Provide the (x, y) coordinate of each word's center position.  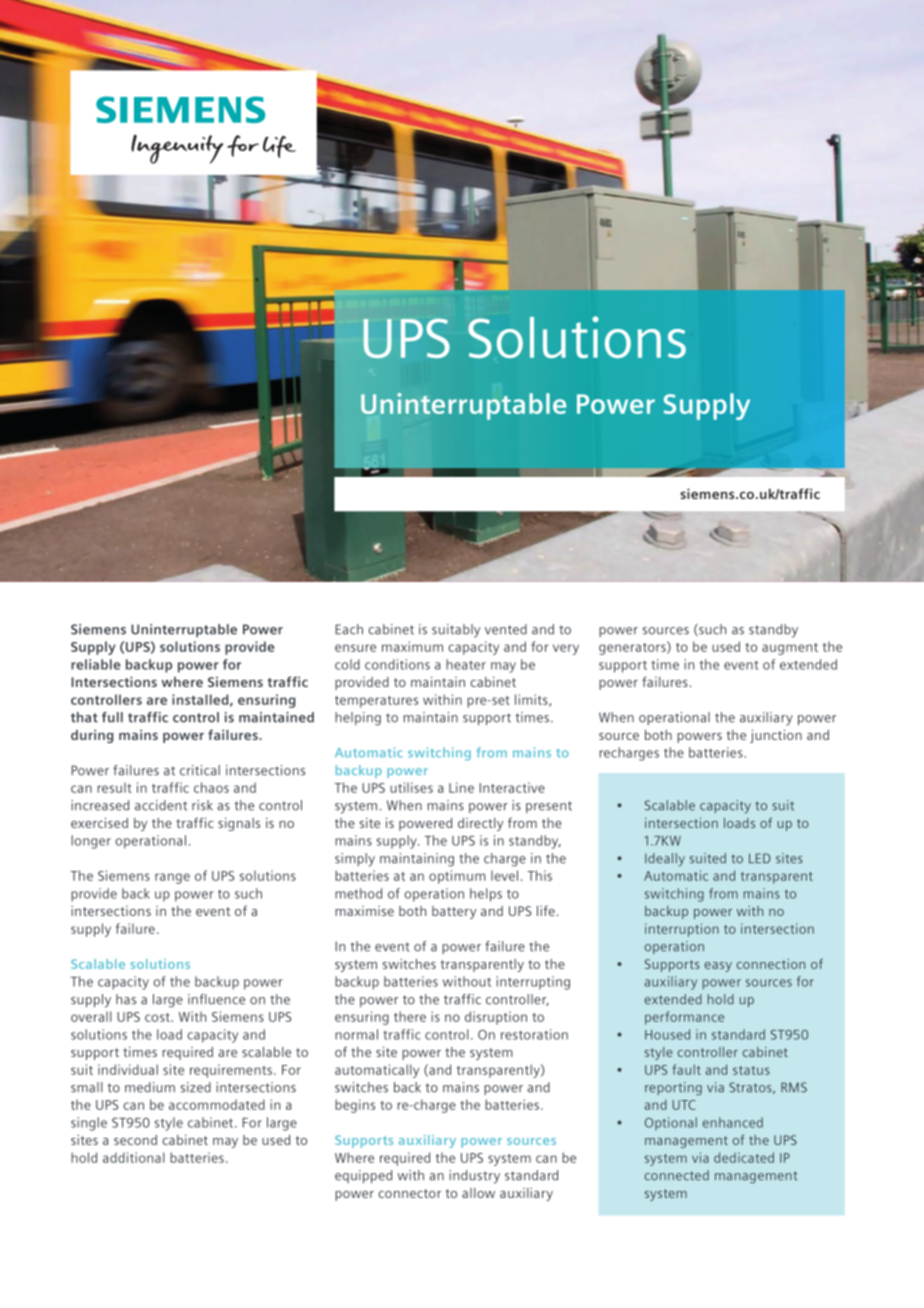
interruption (682, 930)
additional (134, 1157)
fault (687, 1069)
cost (158, 1017)
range (172, 878)
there (410, 1016)
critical (200, 770)
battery (454, 912)
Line (461, 787)
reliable (96, 664)
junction (776, 736)
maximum (412, 646)
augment (790, 649)
